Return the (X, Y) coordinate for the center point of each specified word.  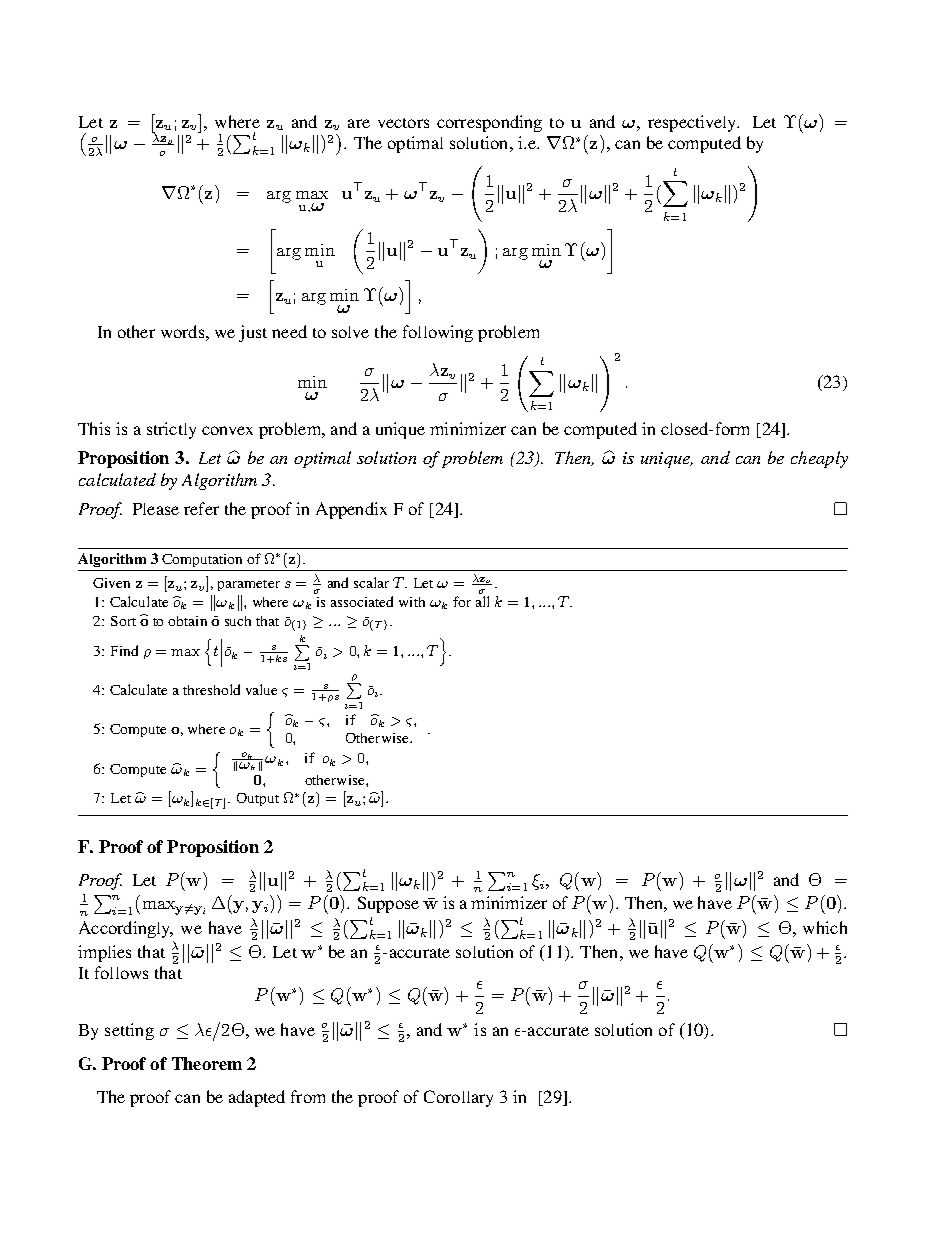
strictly (171, 430)
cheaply (819, 459)
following (438, 333)
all (482, 601)
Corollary (458, 1098)
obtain (187, 621)
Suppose (388, 904)
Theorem (207, 1063)
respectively (693, 123)
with (412, 602)
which (825, 927)
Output (258, 799)
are (359, 123)
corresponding (489, 123)
